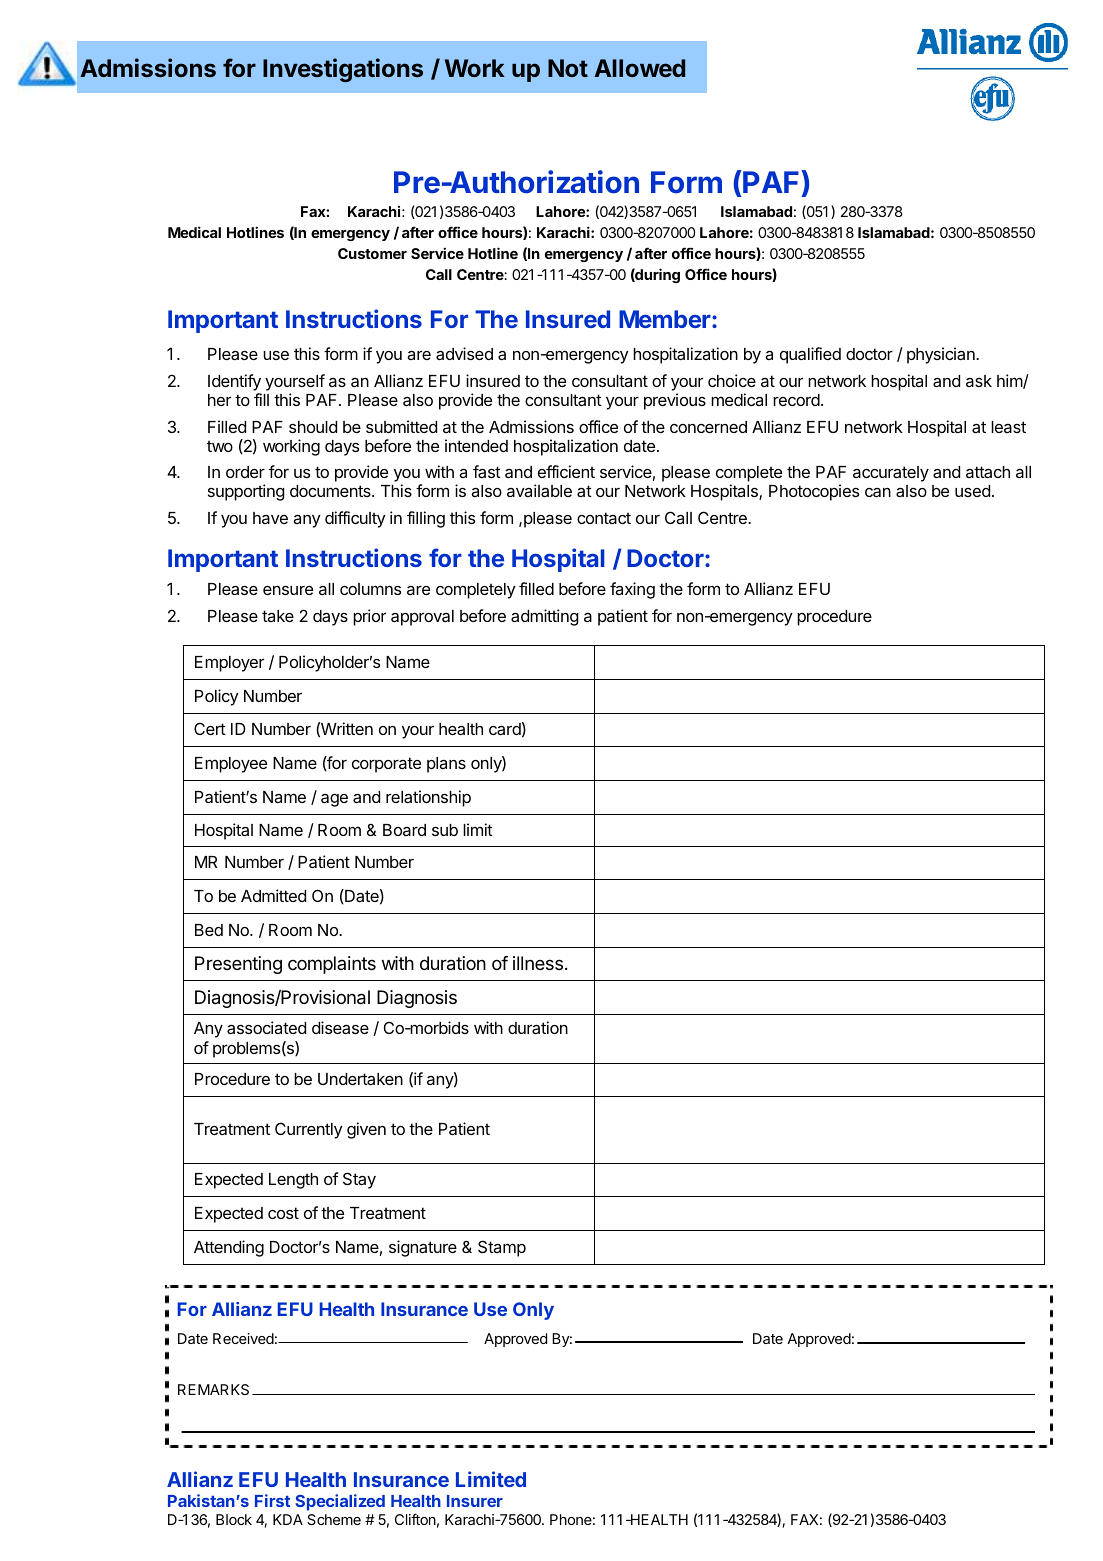 Image resolution: width=1103 pixels, height=1561 pixels. Describe the element at coordinates (340, 1027) in the document. I see `disease` at that location.
